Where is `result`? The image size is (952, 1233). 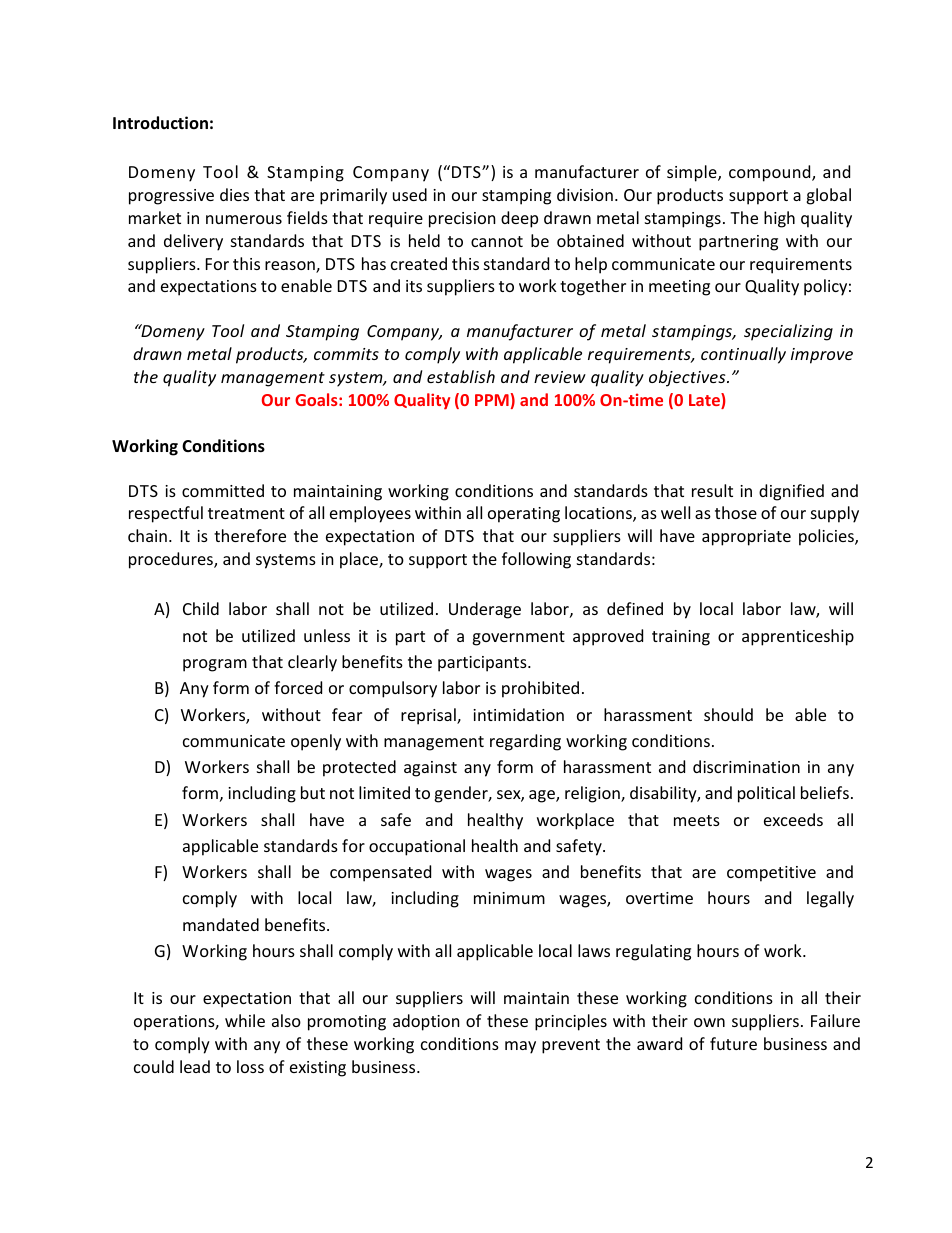 result is located at coordinates (712, 490).
